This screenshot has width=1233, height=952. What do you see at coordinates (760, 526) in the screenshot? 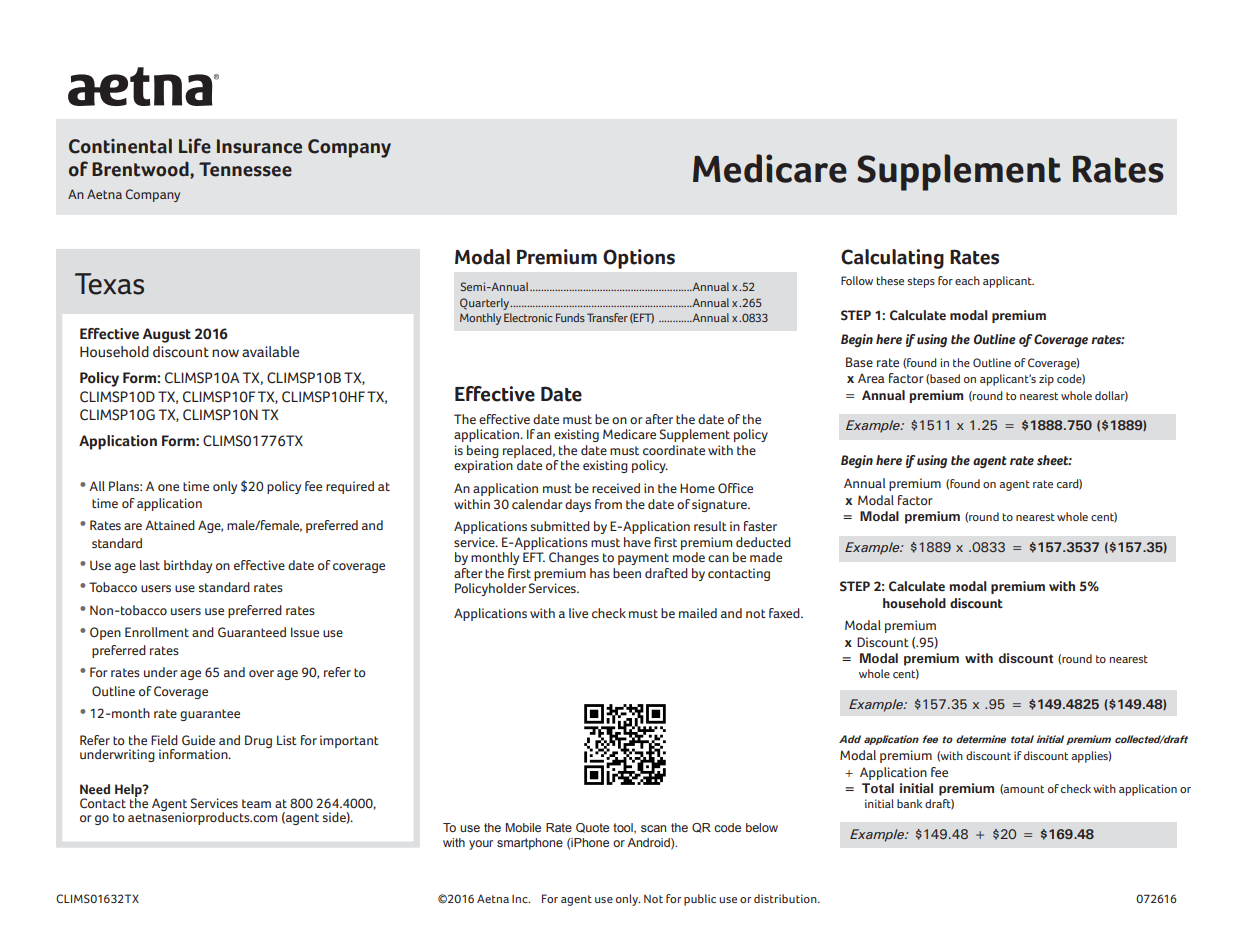
I see `faster` at bounding box center [760, 526].
